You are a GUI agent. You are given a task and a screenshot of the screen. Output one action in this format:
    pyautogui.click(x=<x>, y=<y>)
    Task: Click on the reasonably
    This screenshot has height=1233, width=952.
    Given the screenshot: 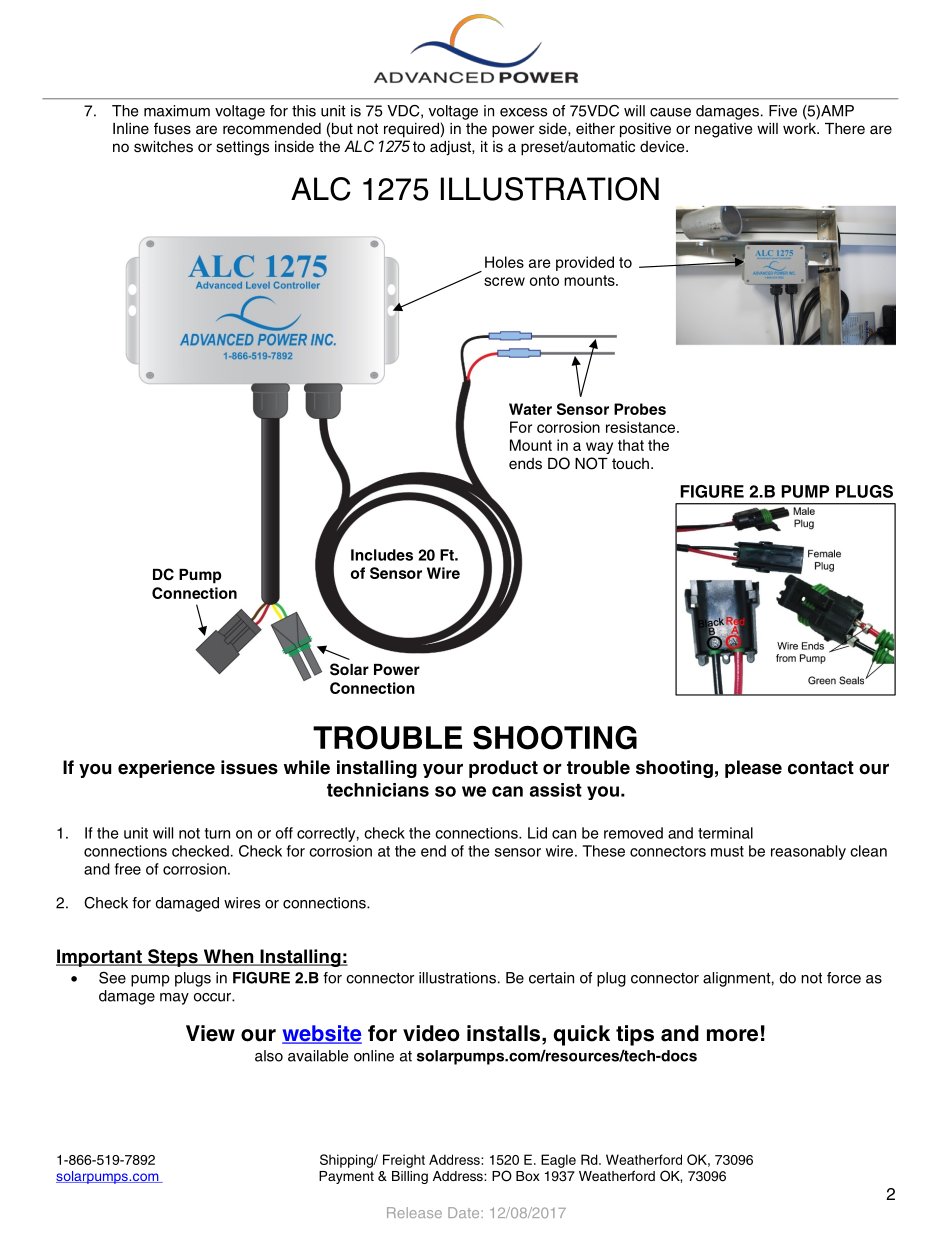 What is the action you would take?
    pyautogui.click(x=808, y=852)
